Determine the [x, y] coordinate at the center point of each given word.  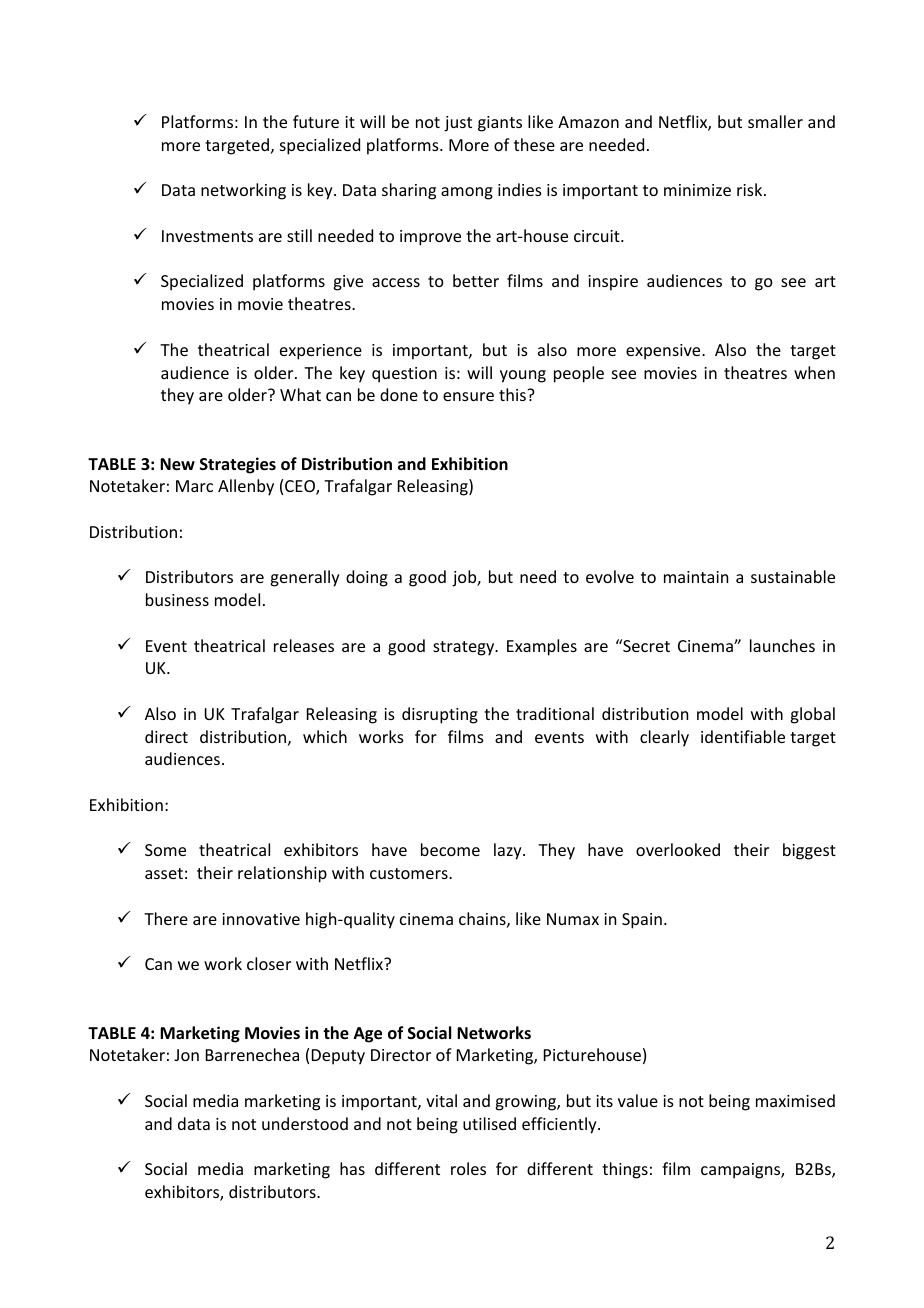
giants [500, 124]
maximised [795, 1100]
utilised [489, 1123]
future [316, 121]
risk [751, 189]
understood [305, 1123]
